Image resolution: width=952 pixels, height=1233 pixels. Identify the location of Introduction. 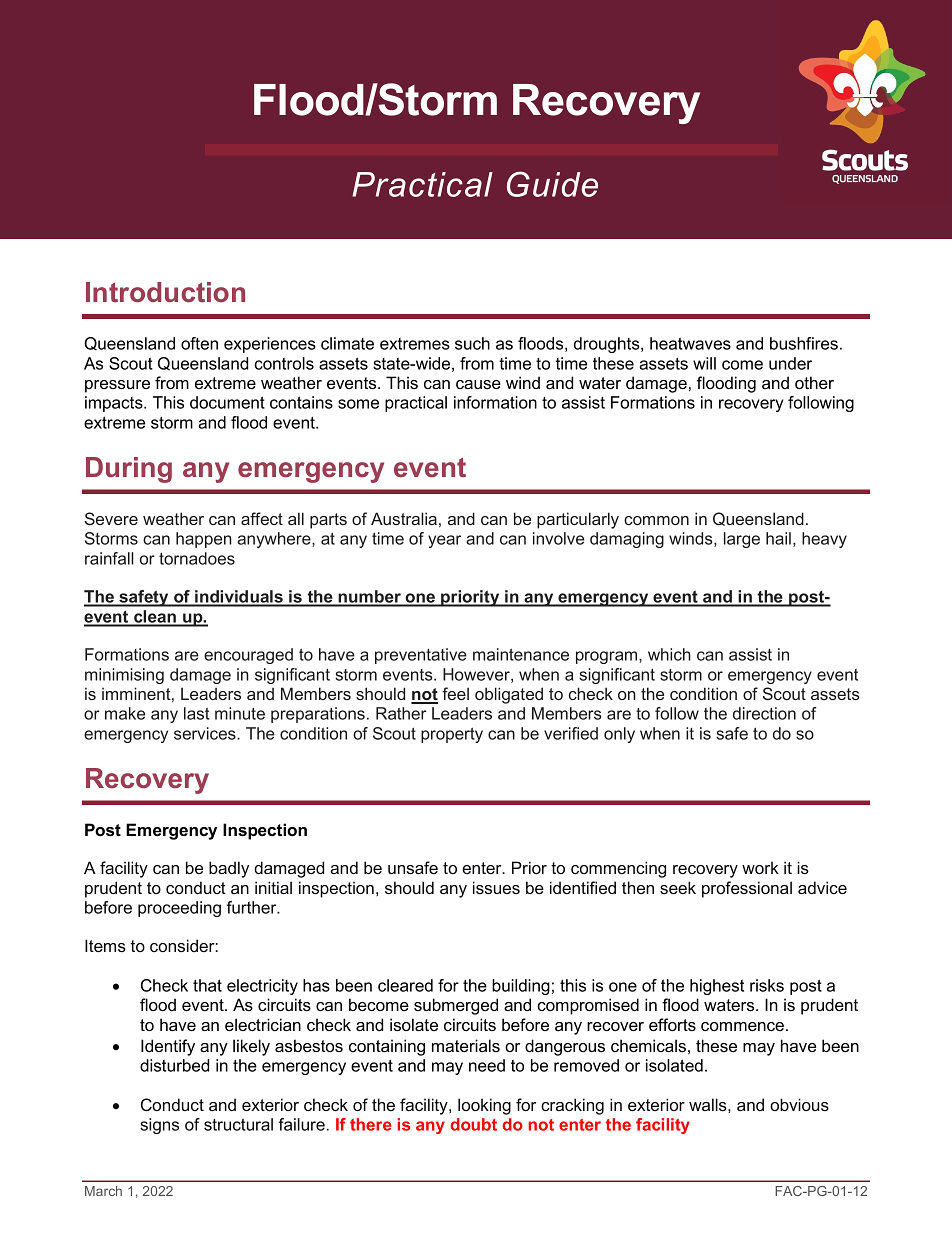
(165, 292).
